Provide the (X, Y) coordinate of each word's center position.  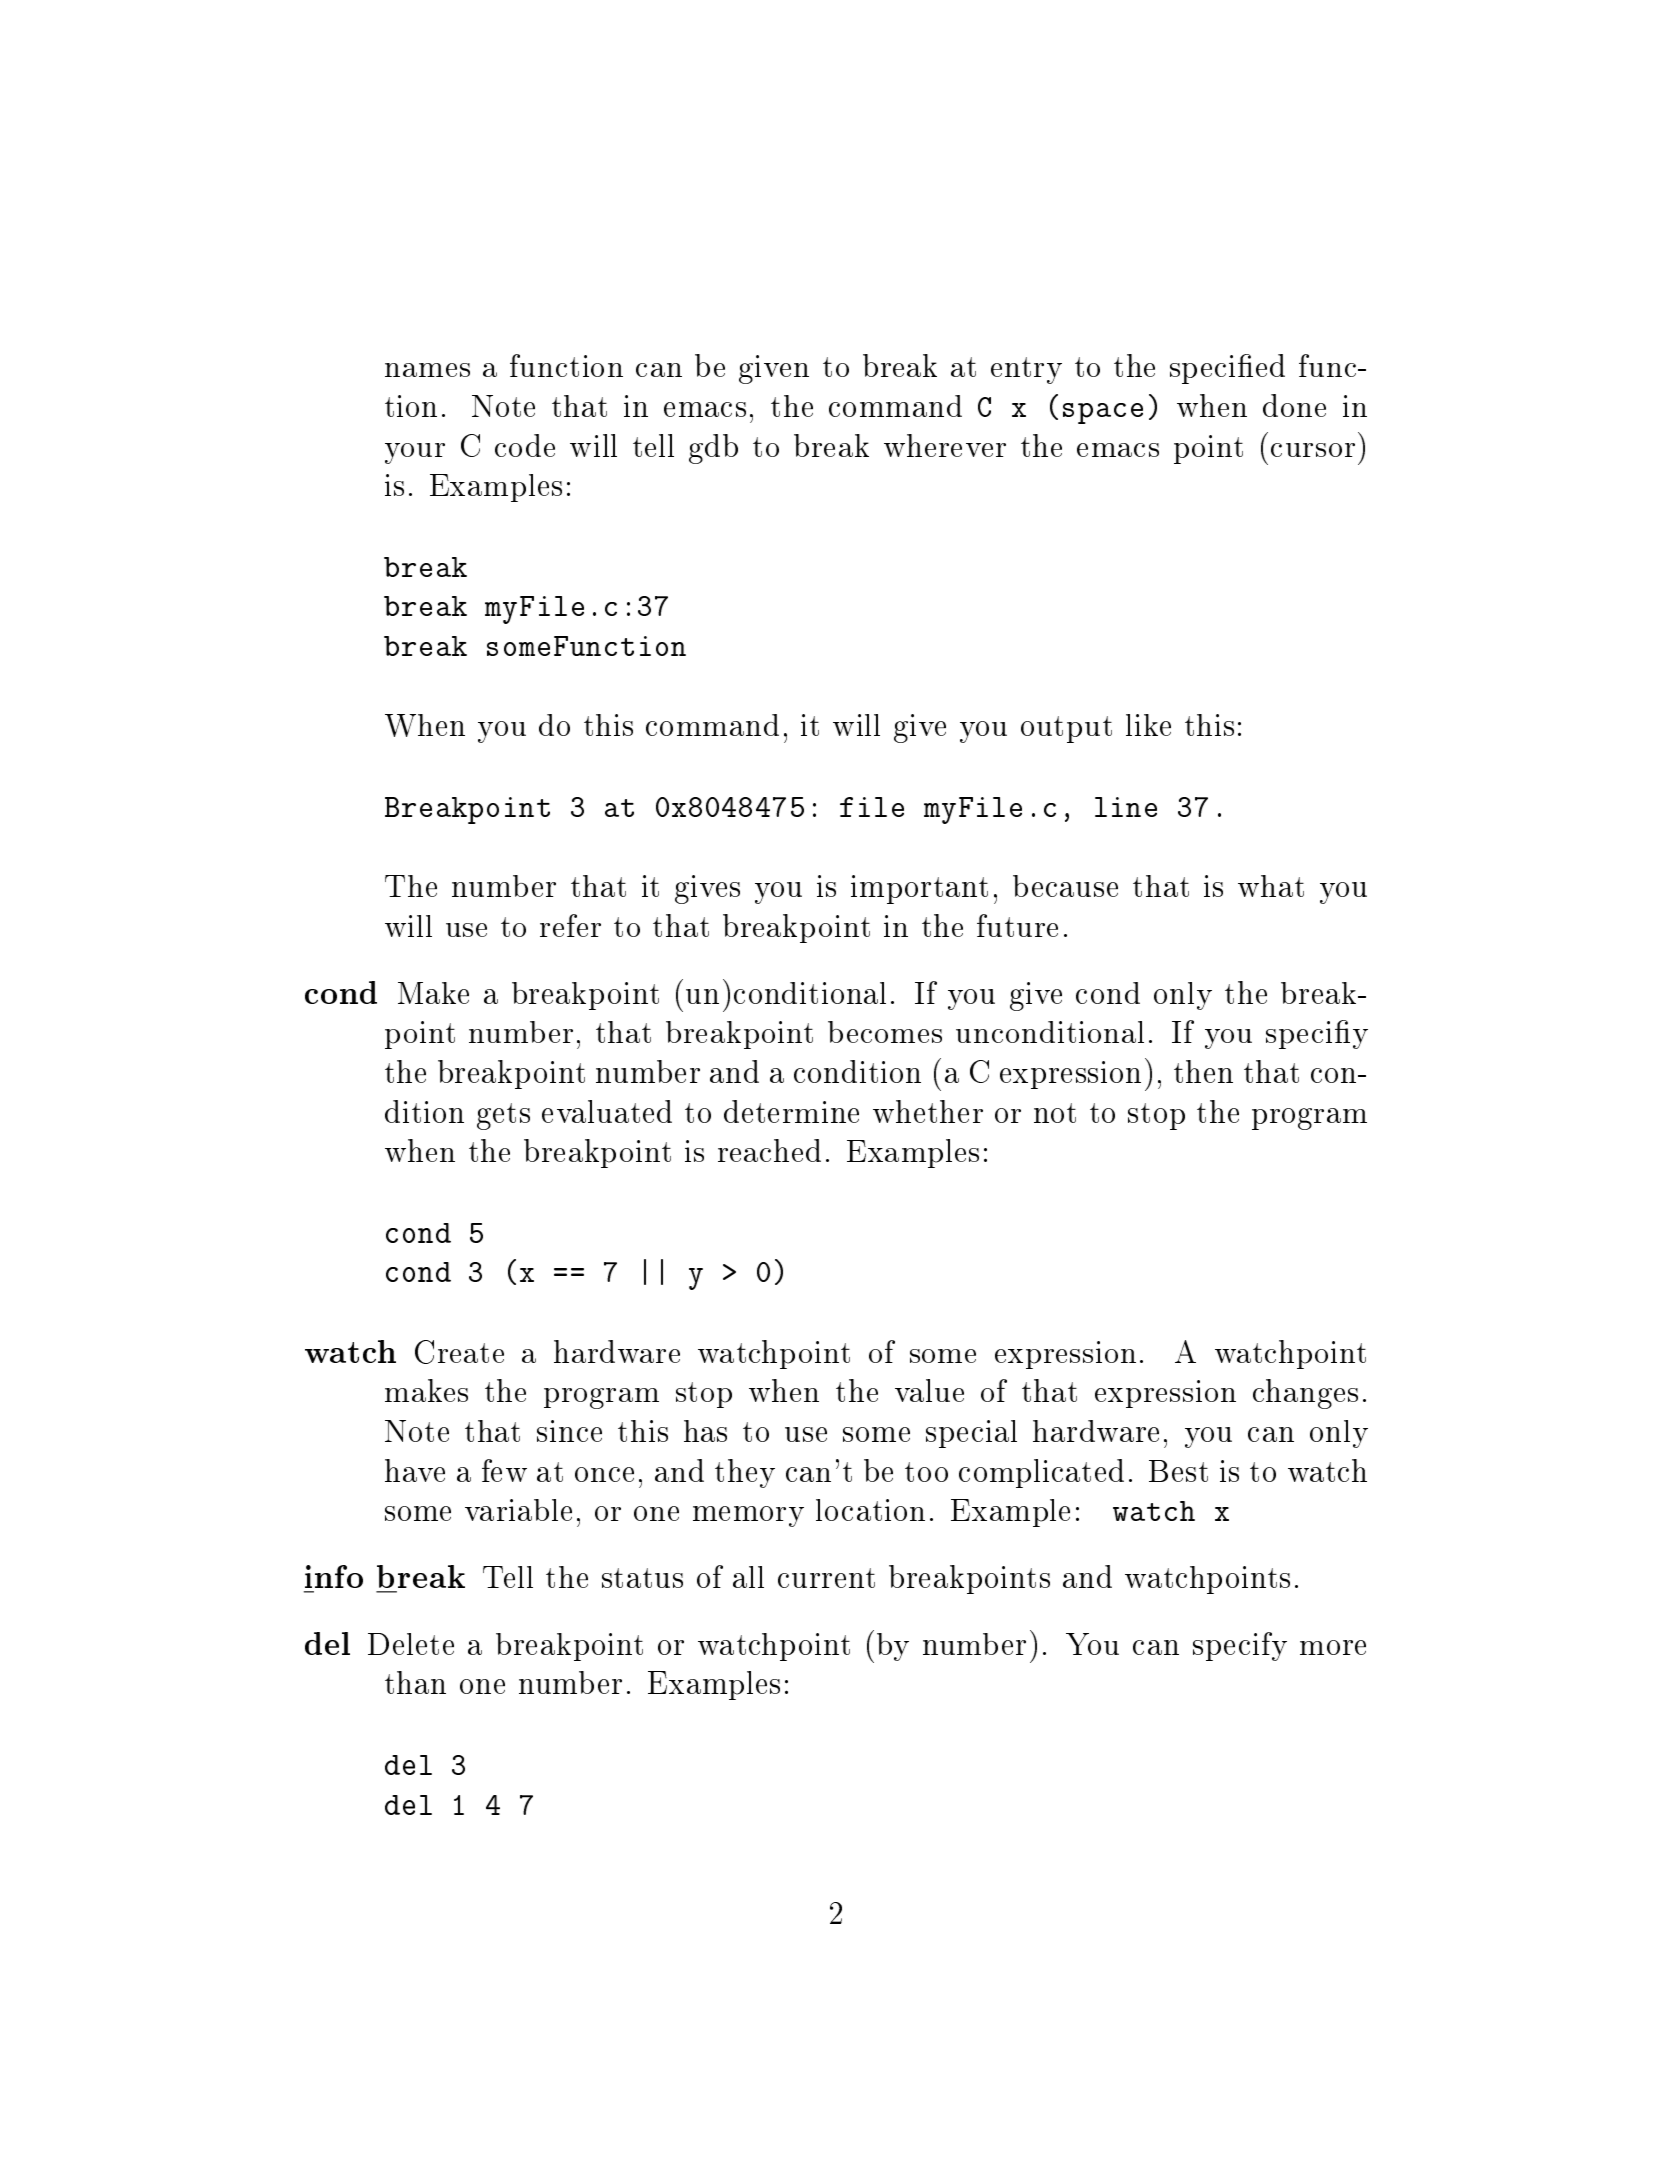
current (826, 1578)
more (1333, 1647)
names (427, 370)
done (1294, 405)
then (1203, 1071)
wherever (945, 445)
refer (570, 925)
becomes (885, 1032)
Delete (411, 1644)
